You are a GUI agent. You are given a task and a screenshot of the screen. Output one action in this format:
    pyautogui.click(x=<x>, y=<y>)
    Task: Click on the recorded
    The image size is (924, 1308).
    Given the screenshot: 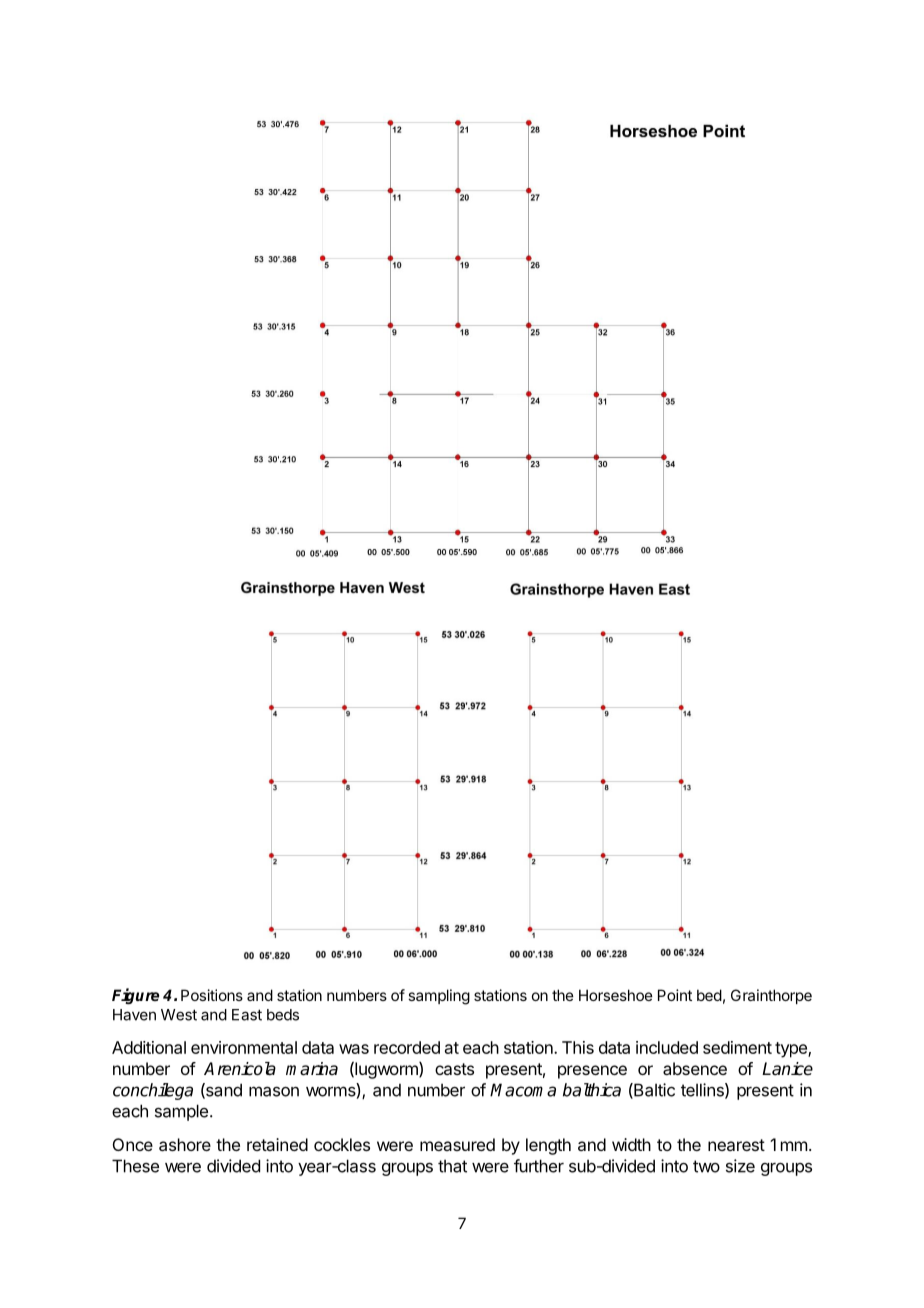 What is the action you would take?
    pyautogui.click(x=407, y=1047)
